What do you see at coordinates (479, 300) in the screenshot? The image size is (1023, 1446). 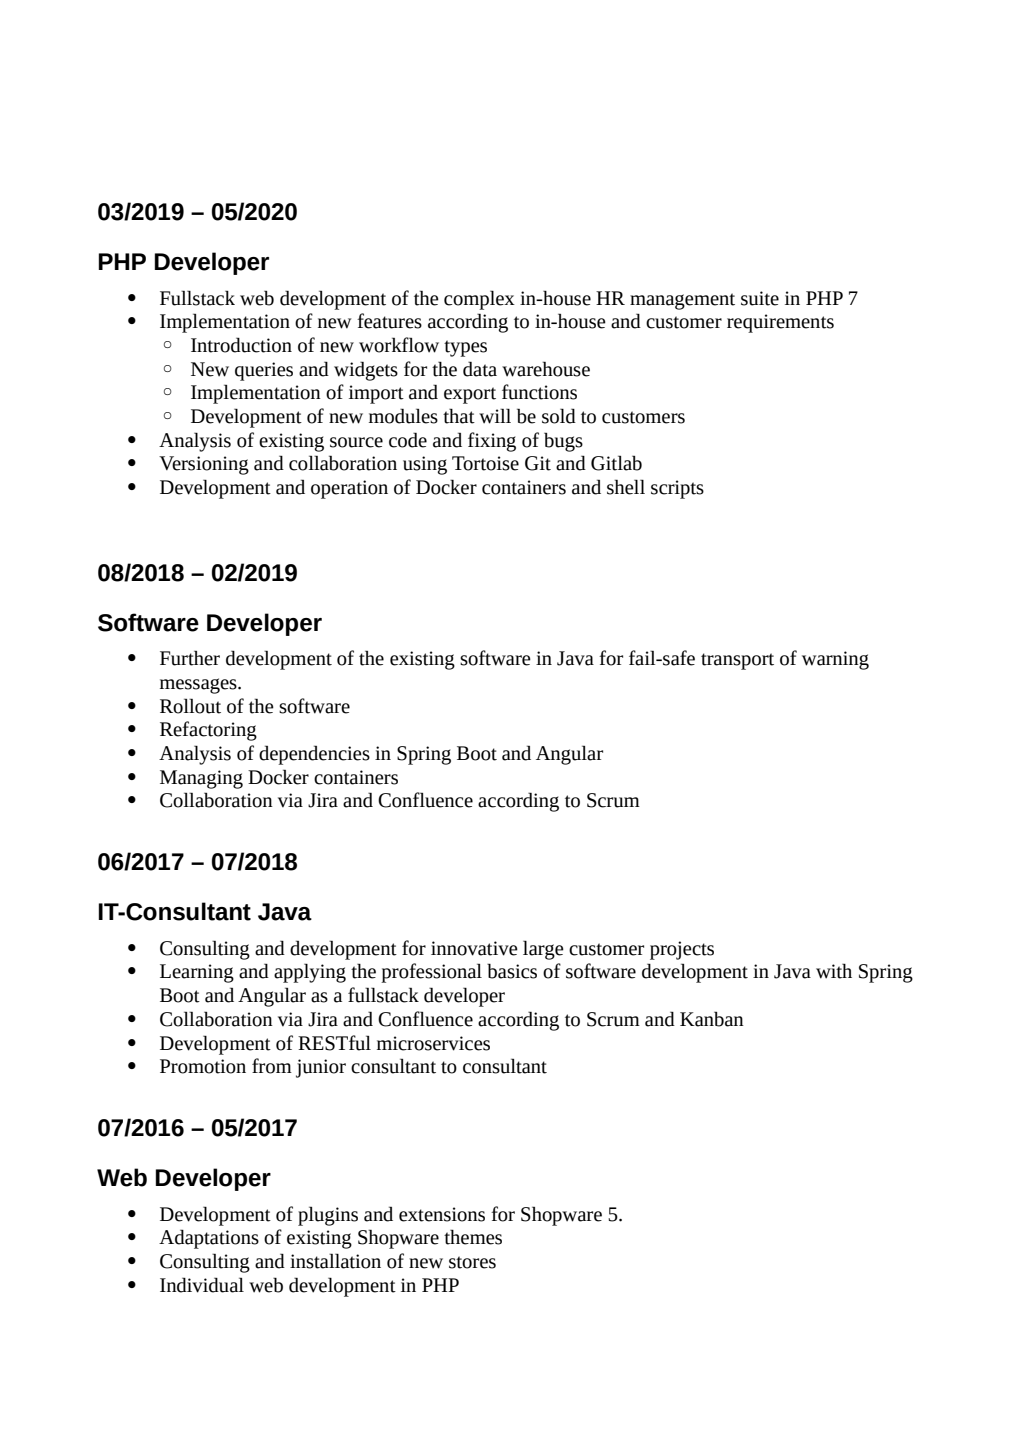 I see `complex` at bounding box center [479, 300].
